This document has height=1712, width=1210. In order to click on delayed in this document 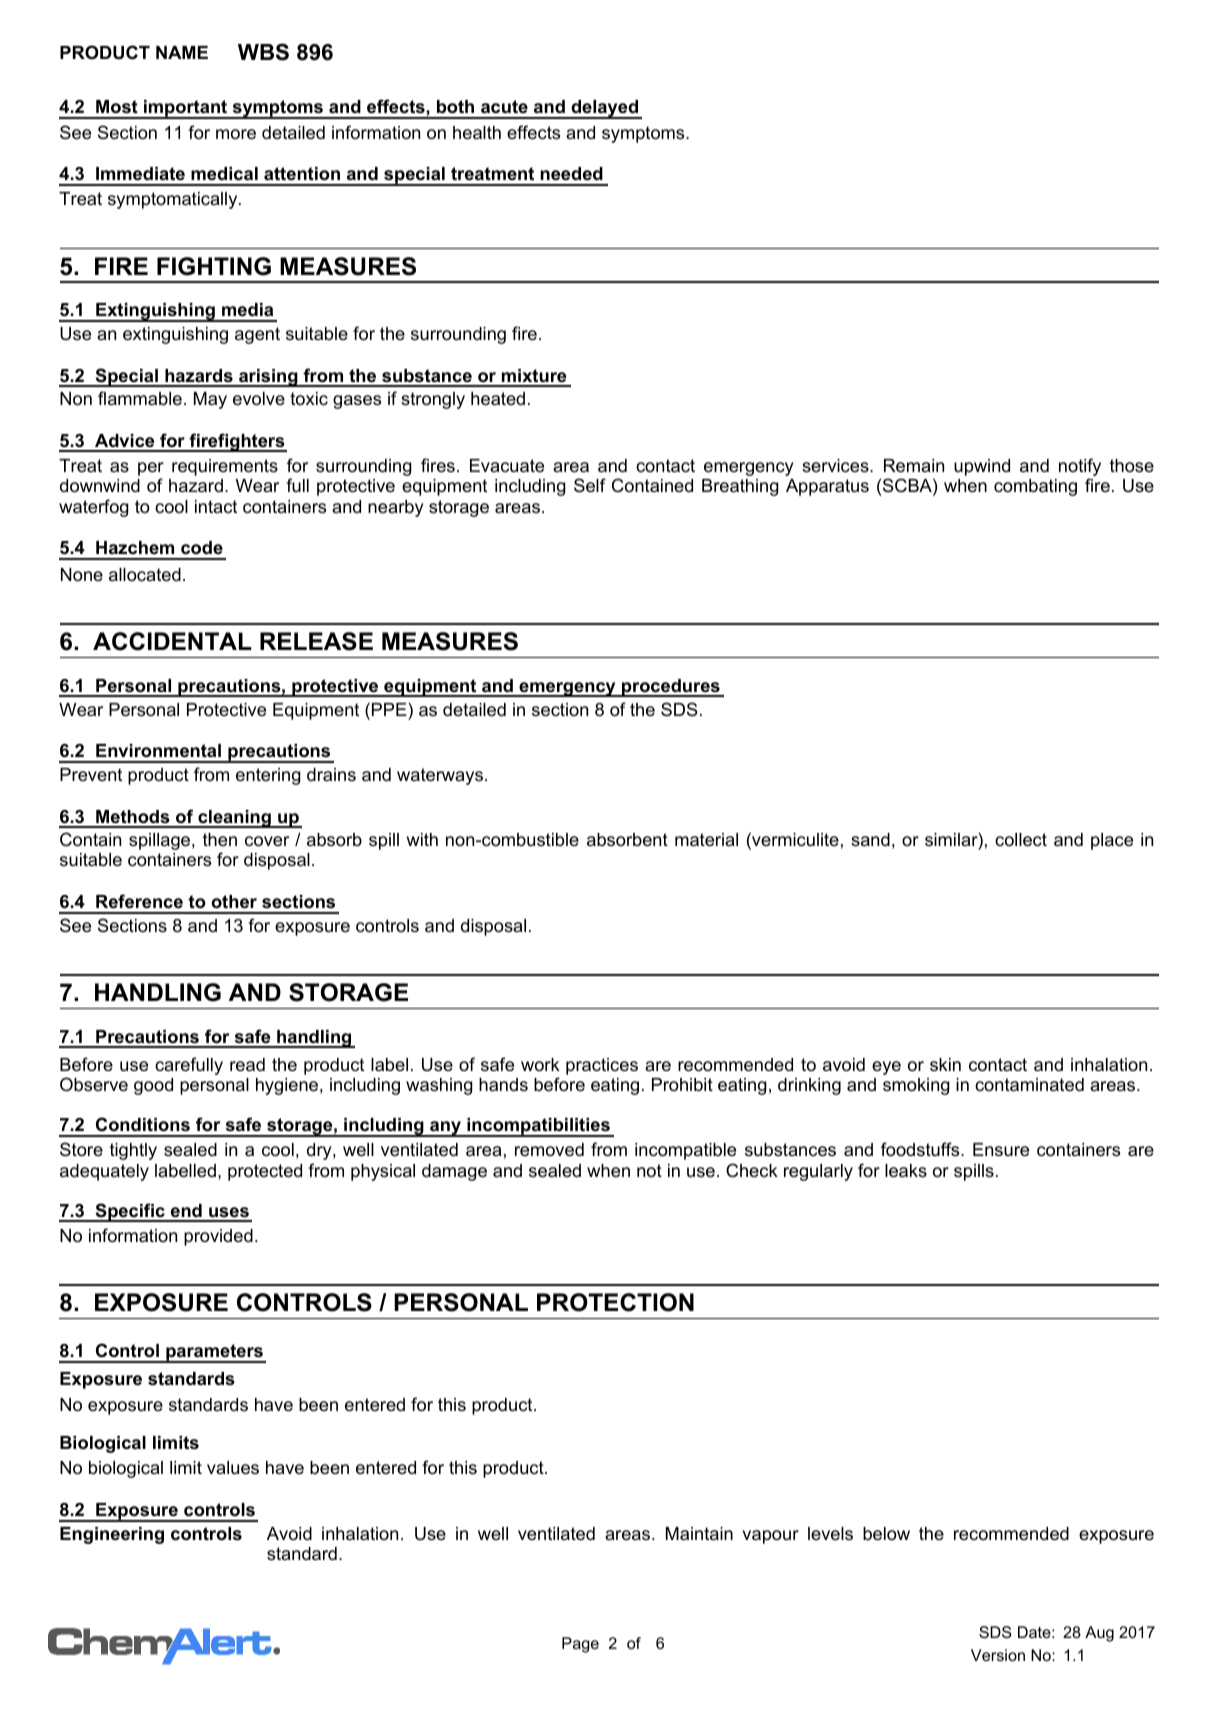, I will do `click(604, 109)`.
